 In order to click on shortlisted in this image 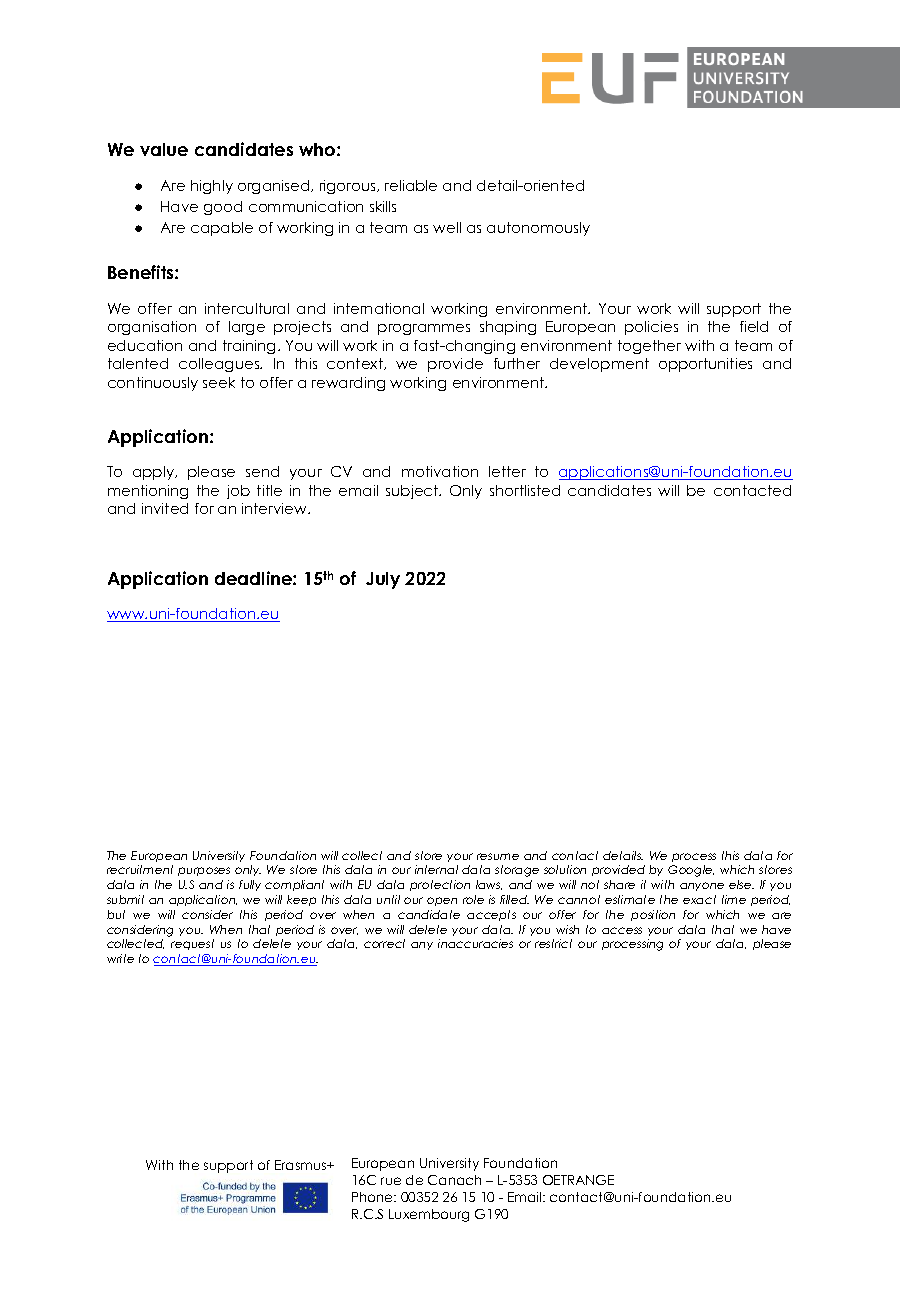, I will do `click(525, 490)`.
